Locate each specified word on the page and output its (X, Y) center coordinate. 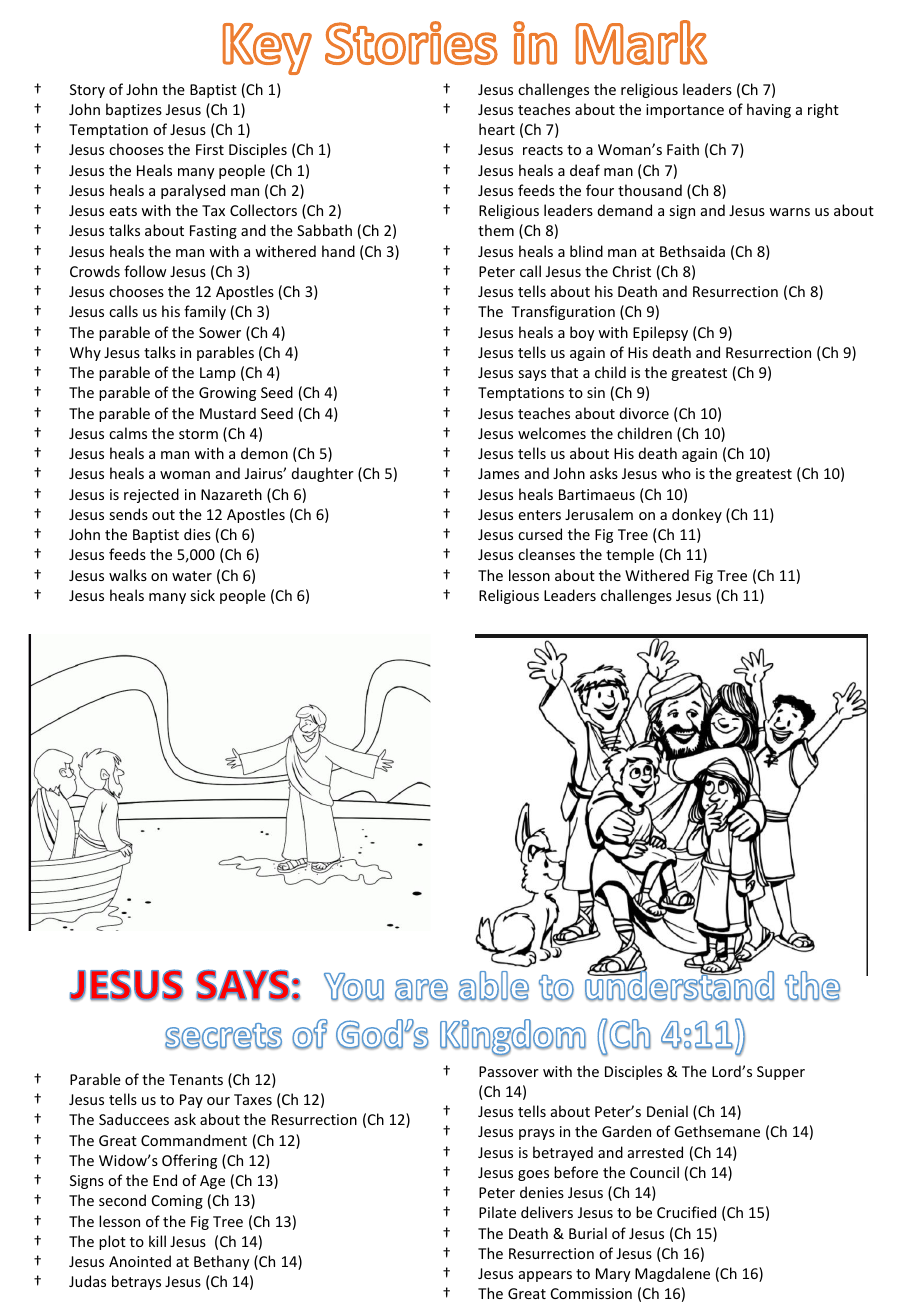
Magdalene (672, 1274)
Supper (781, 1073)
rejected (151, 495)
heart (497, 129)
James (498, 473)
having (769, 110)
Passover (509, 1071)
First (210, 149)
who (676, 473)
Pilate (497, 1212)
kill (157, 1241)
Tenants (196, 1079)
